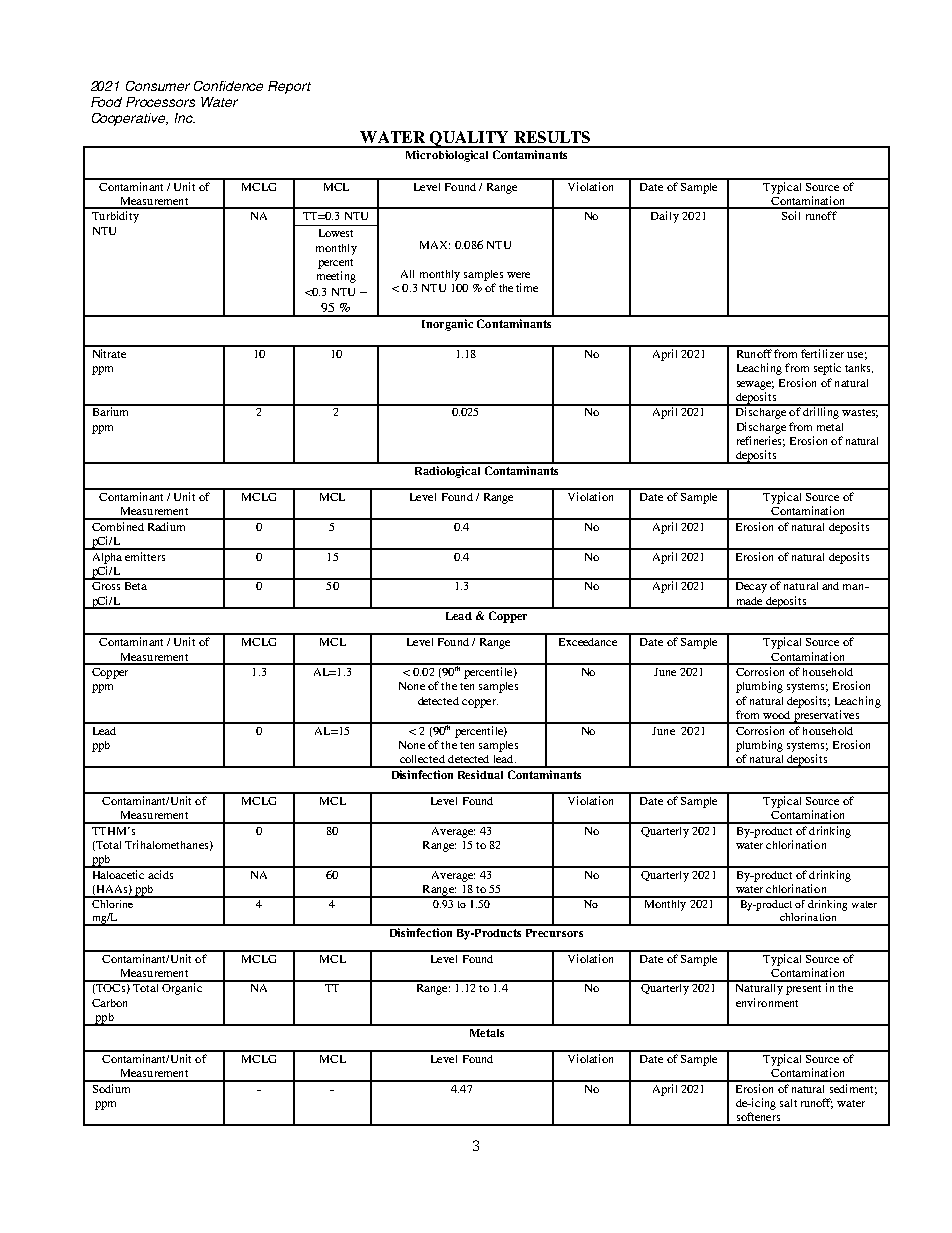  Describe the element at coordinates (185, 118) in the screenshot. I see `Inc` at that location.
